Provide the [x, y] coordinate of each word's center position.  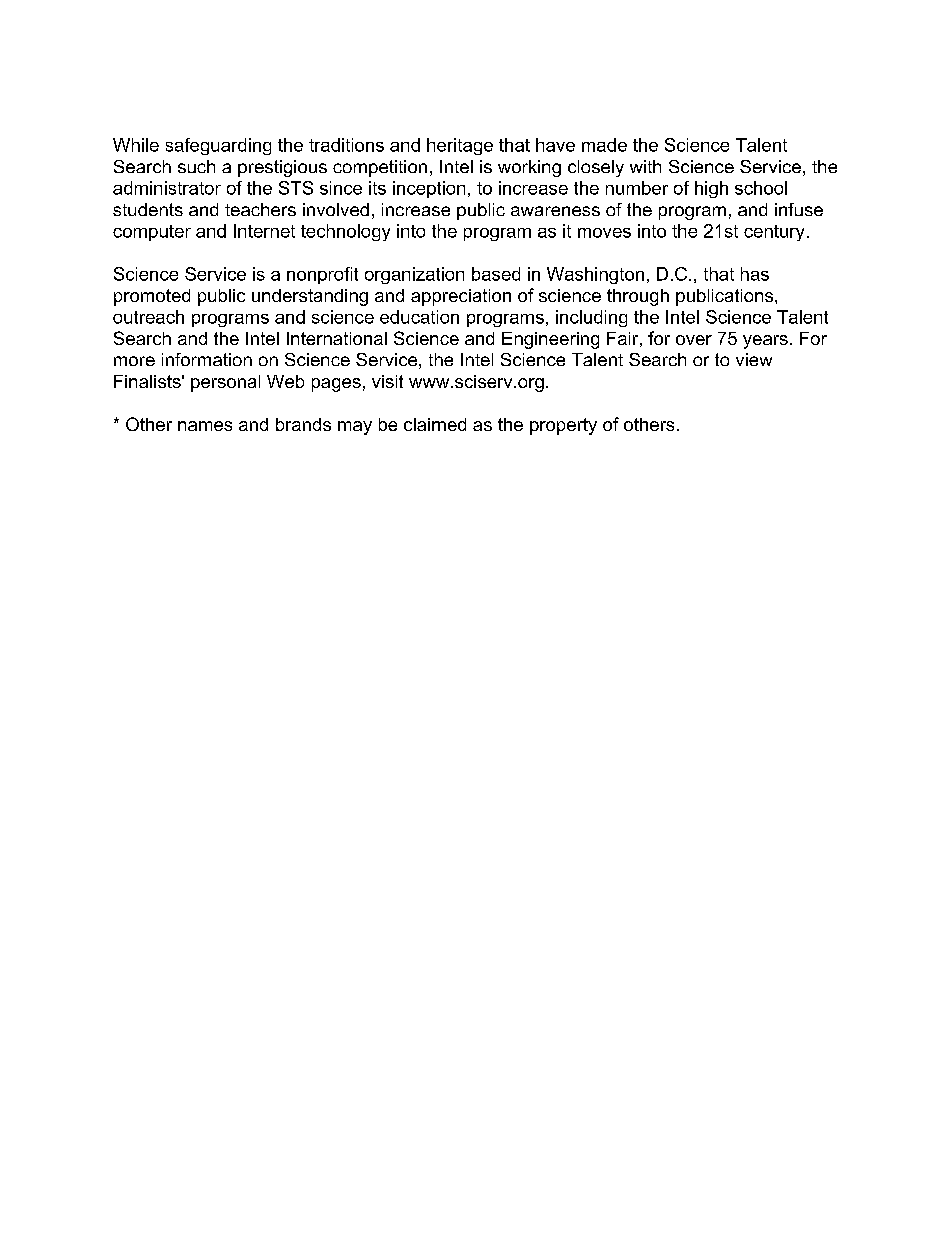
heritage [460, 146]
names [205, 426]
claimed [435, 424]
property [563, 426]
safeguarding [218, 146]
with [645, 166]
